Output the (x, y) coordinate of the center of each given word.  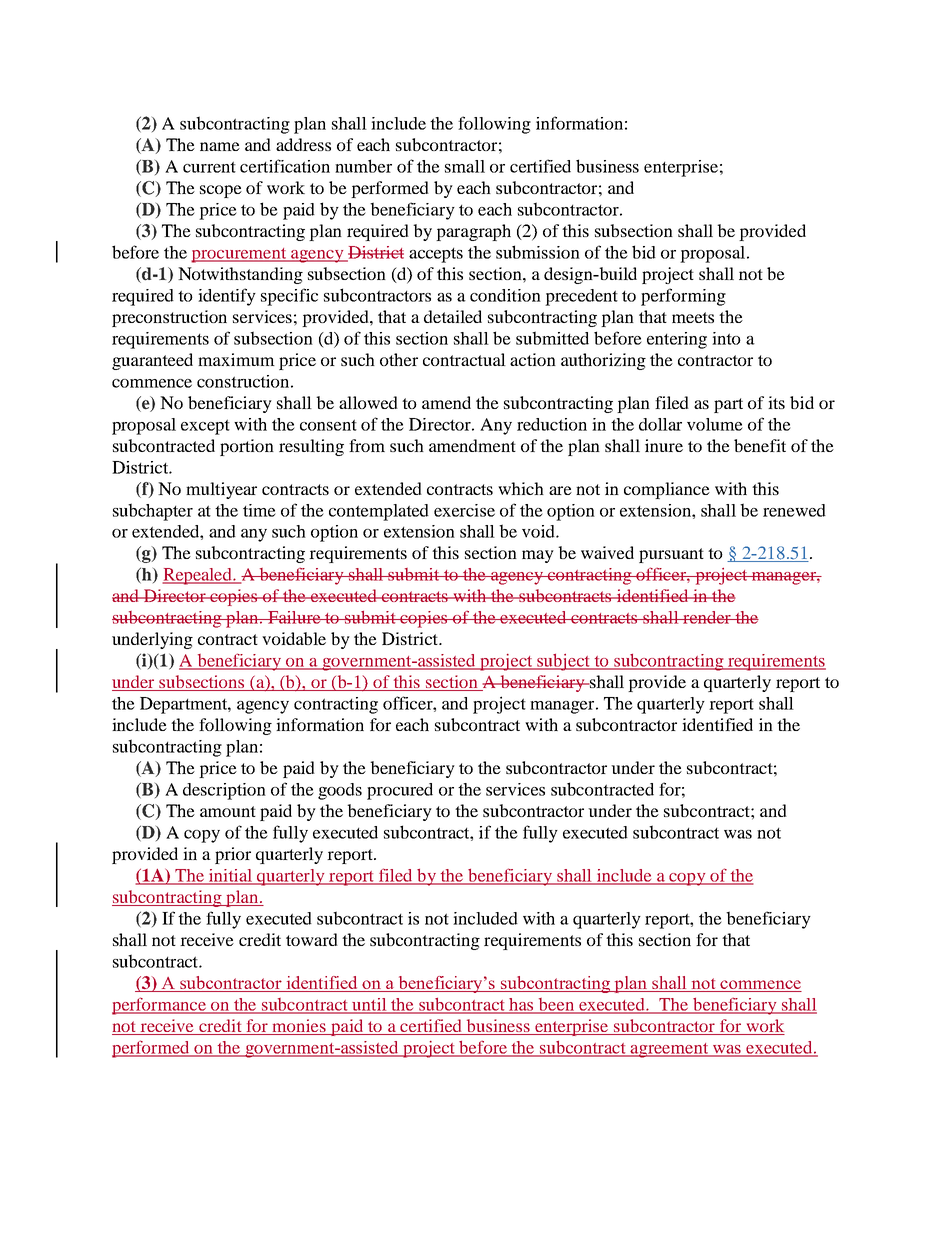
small (465, 166)
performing (683, 297)
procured (400, 791)
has (521, 1005)
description (224, 791)
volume (715, 424)
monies (299, 1027)
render (707, 617)
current (209, 167)
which (521, 488)
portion (247, 447)
